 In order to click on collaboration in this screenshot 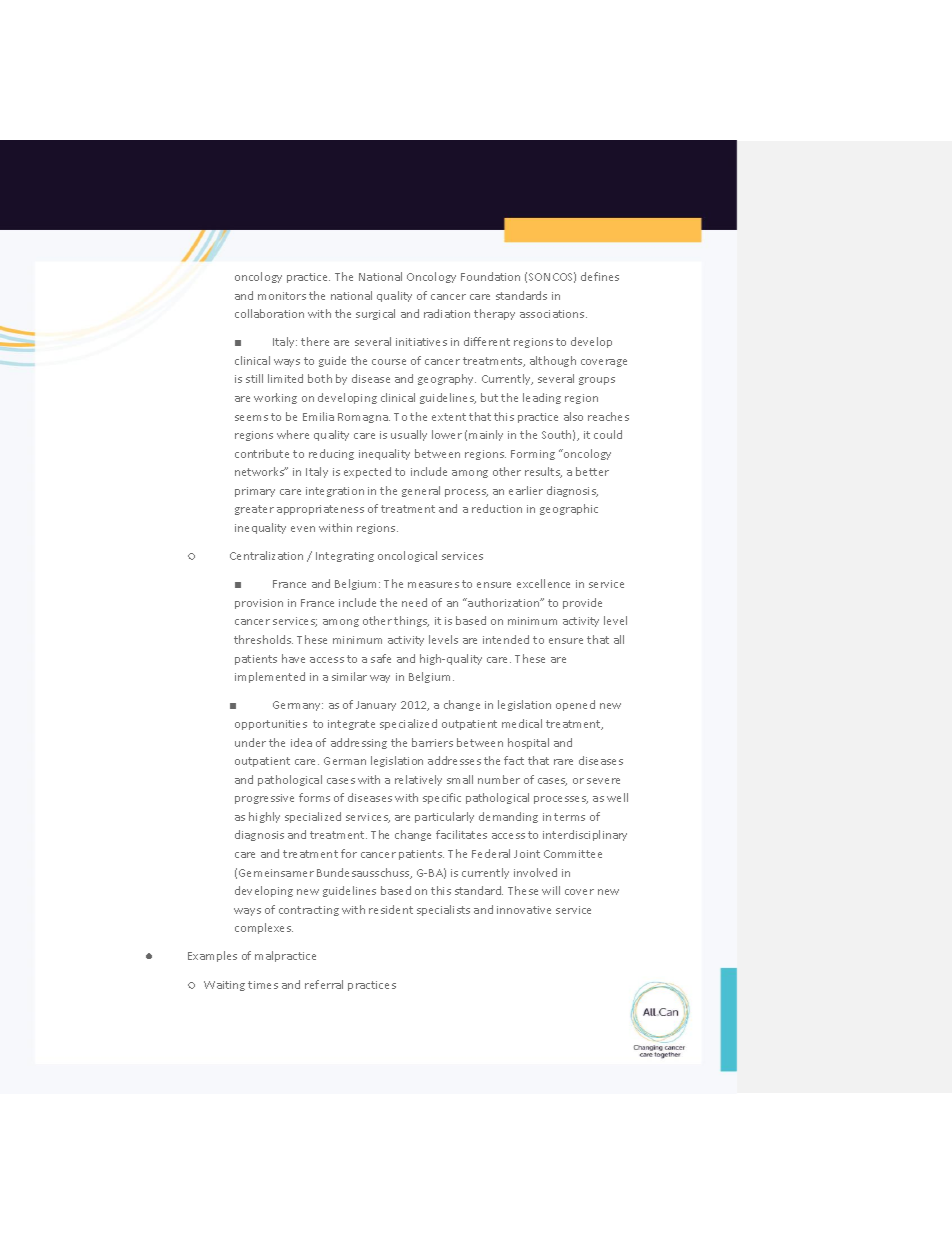, I will do `click(269, 313)`.
